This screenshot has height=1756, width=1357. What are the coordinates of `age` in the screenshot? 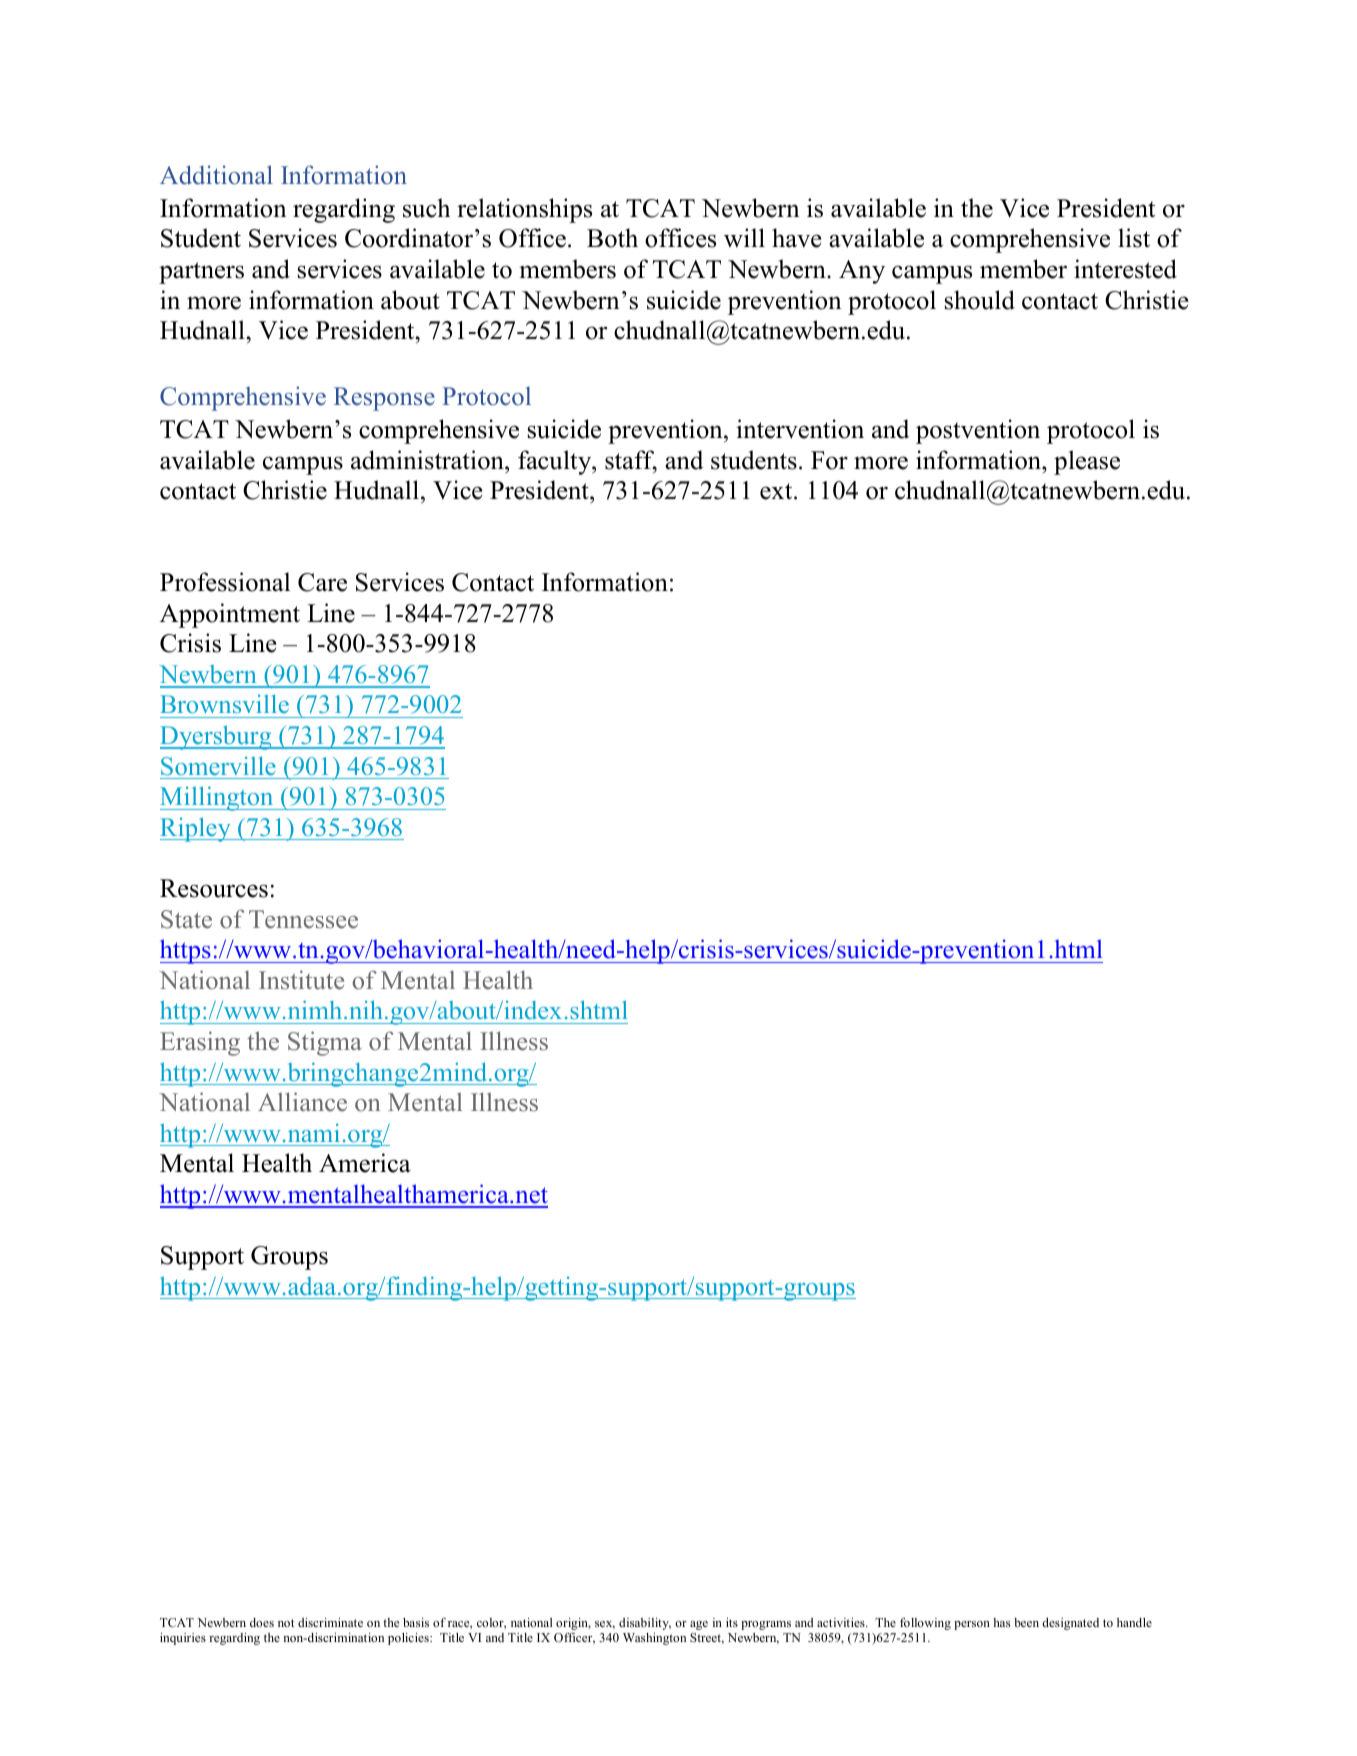 It's located at (699, 1625).
